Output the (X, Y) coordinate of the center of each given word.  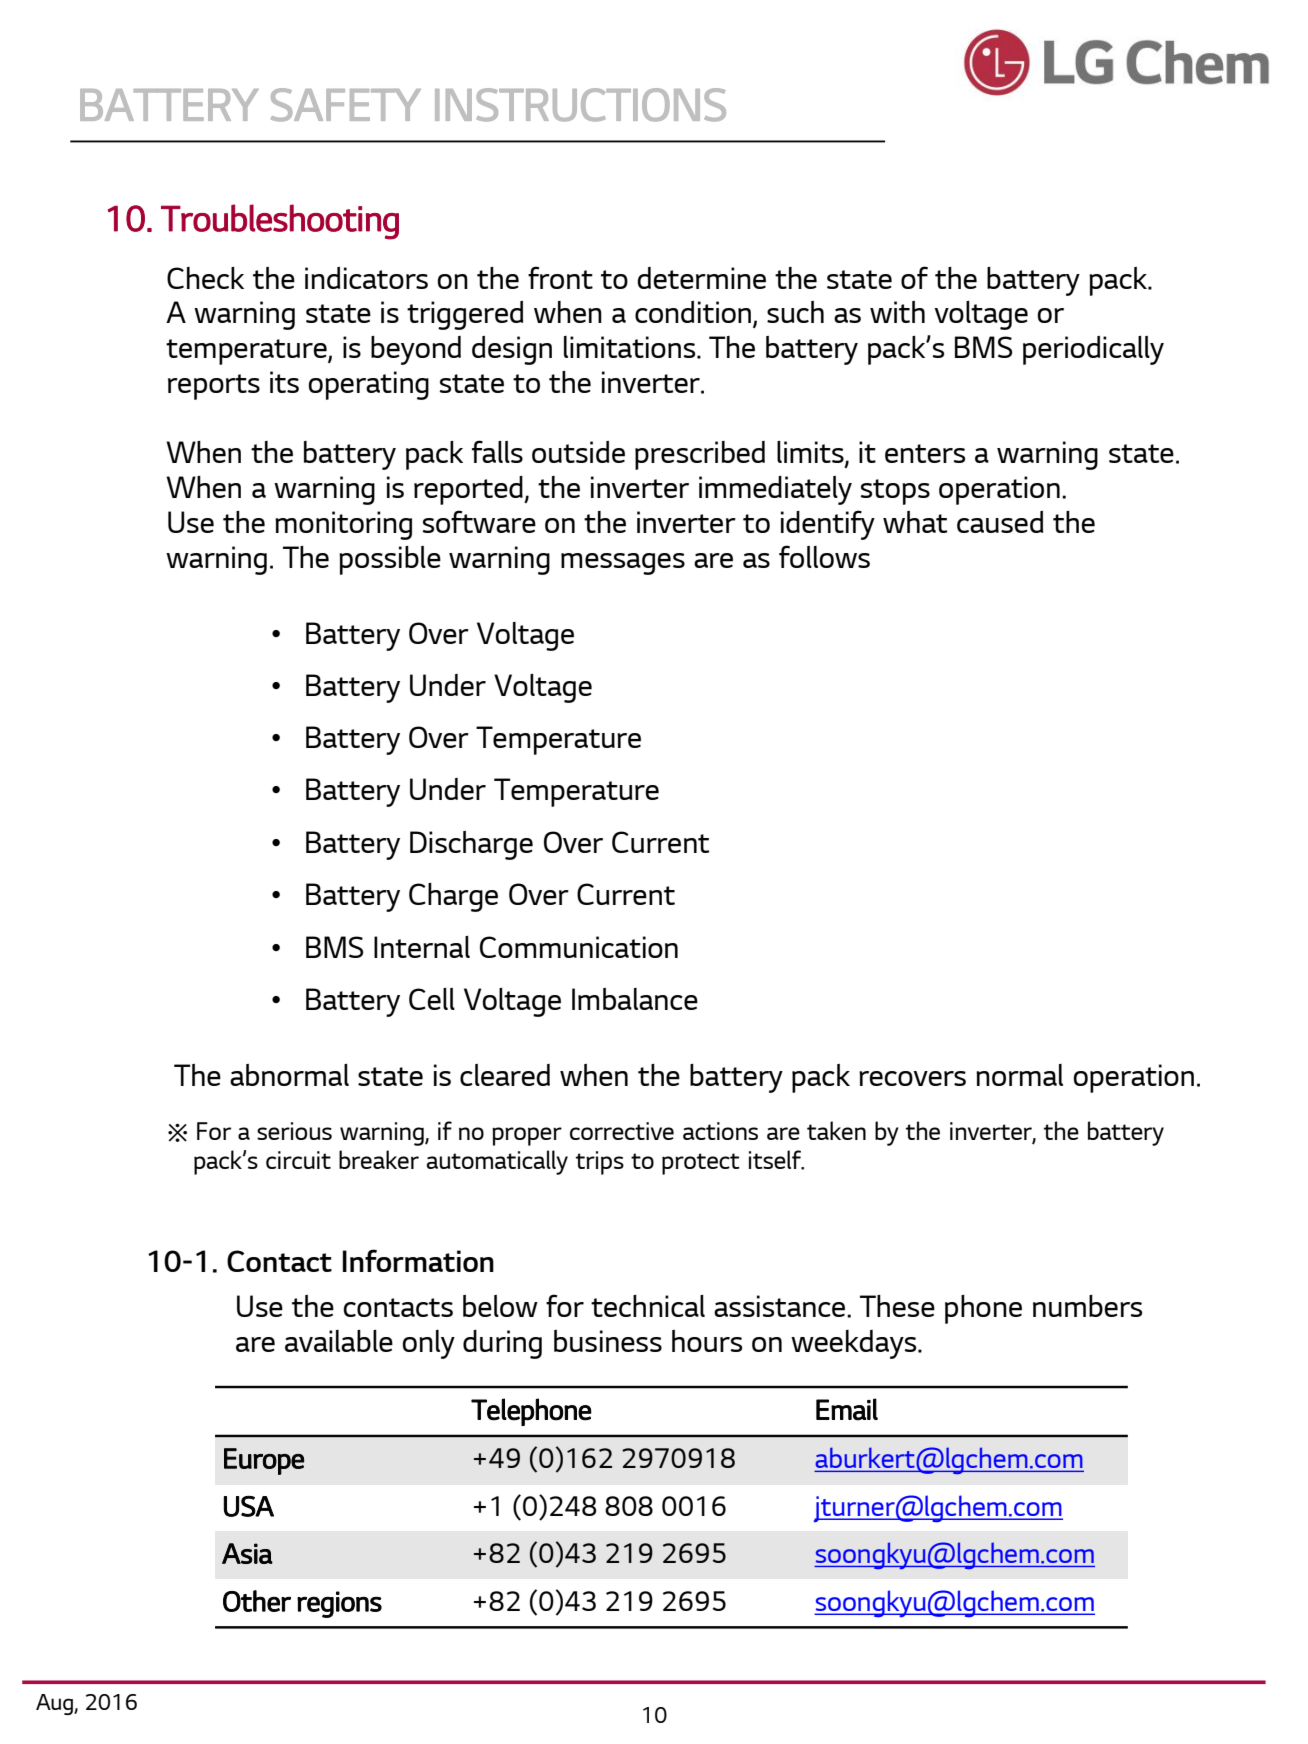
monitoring (343, 525)
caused (1000, 522)
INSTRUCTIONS (580, 105)
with (897, 312)
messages (623, 564)
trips (600, 1163)
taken (836, 1130)
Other (257, 1601)
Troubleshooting (280, 222)
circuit (298, 1160)
